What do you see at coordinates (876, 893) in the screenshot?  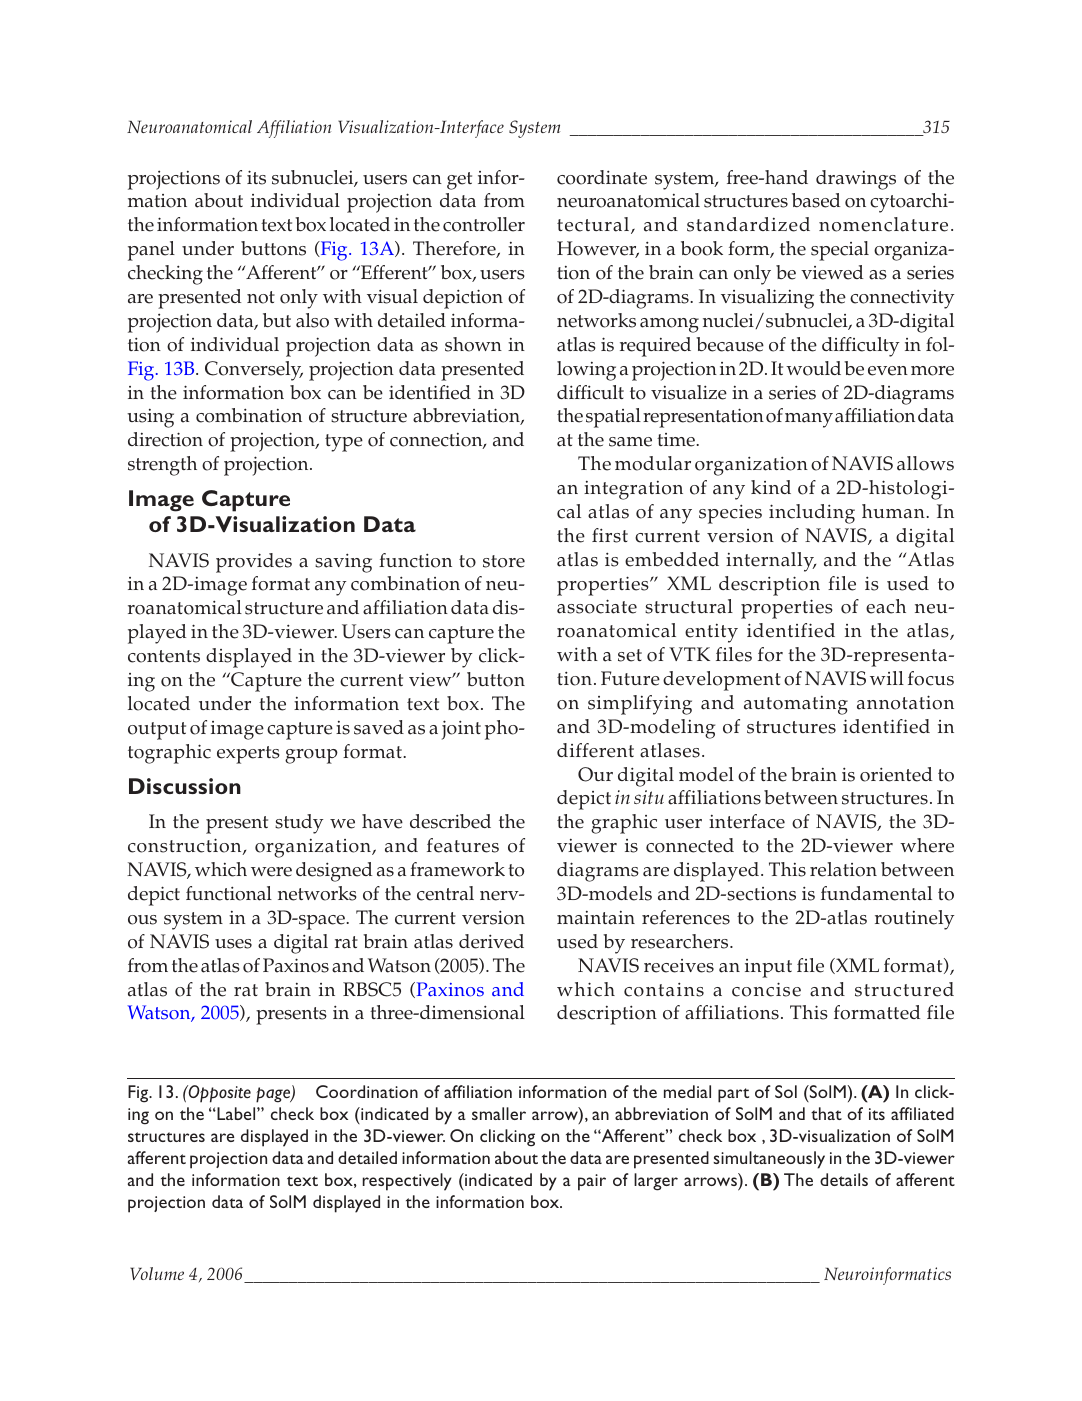 I see `fundamental` at bounding box center [876, 893].
